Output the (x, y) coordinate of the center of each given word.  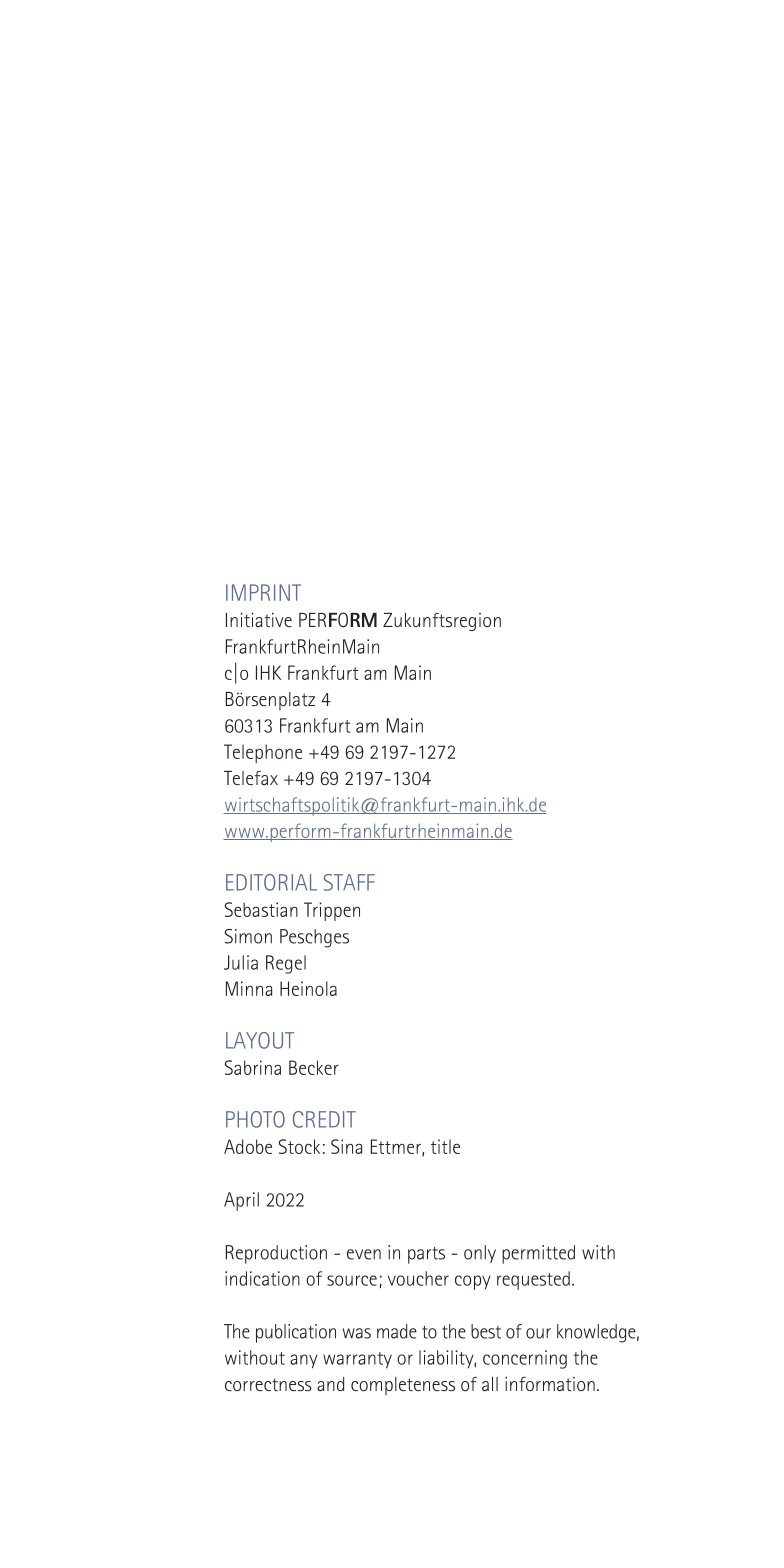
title (445, 1146)
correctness (268, 1385)
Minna (249, 988)
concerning (525, 1359)
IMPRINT (263, 592)
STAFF (349, 882)
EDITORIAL (271, 882)
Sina (346, 1146)
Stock (299, 1146)
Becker (314, 1067)
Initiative (259, 620)
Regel (286, 964)
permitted (538, 1254)
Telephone (263, 753)
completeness (403, 1386)
